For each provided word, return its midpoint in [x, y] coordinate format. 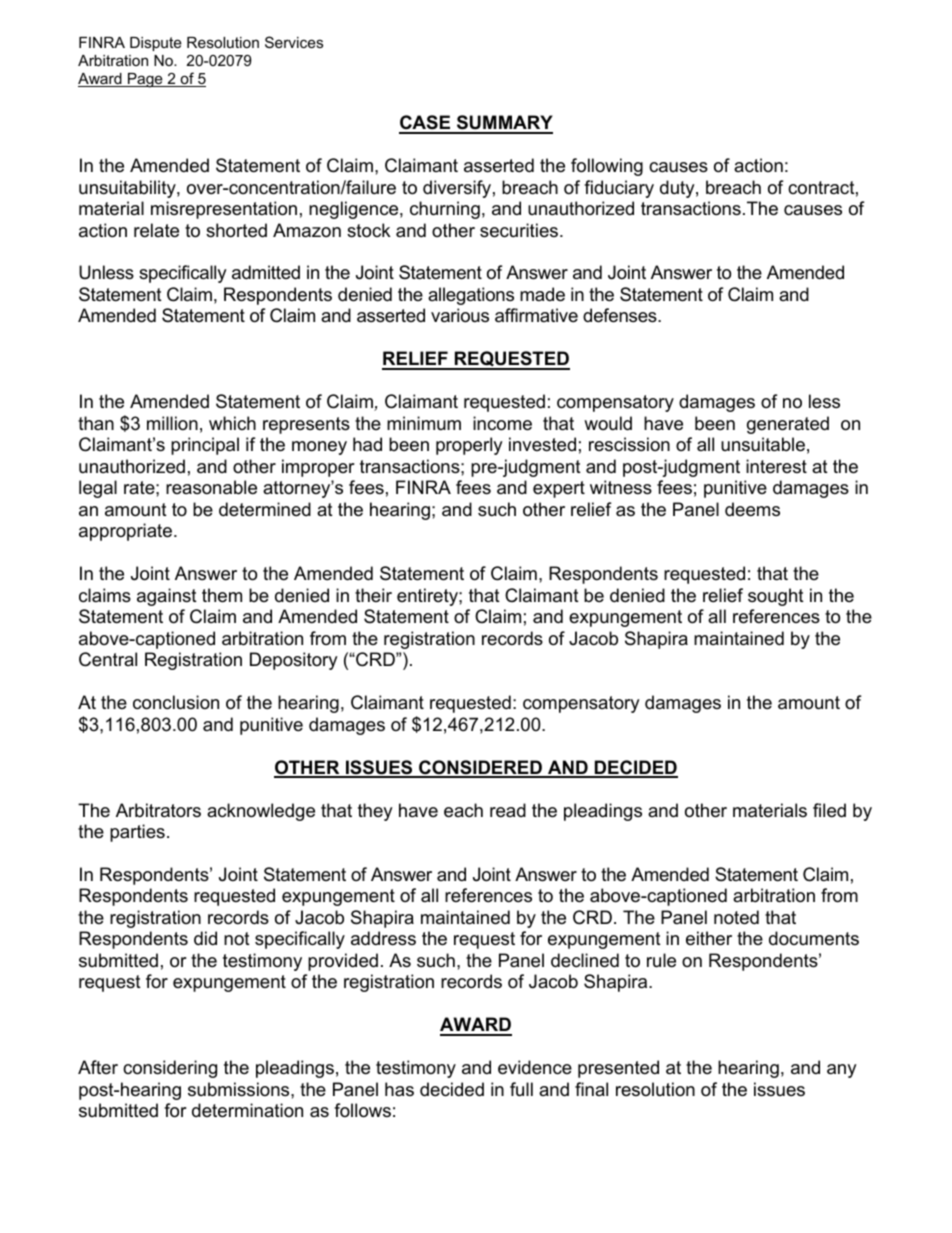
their [373, 595]
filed [829, 810]
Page [145, 80]
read [508, 810]
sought [776, 597]
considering [170, 1069]
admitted [266, 272]
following [607, 167]
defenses [621, 315]
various [460, 315]
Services [294, 42]
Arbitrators [158, 810]
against [167, 597]
